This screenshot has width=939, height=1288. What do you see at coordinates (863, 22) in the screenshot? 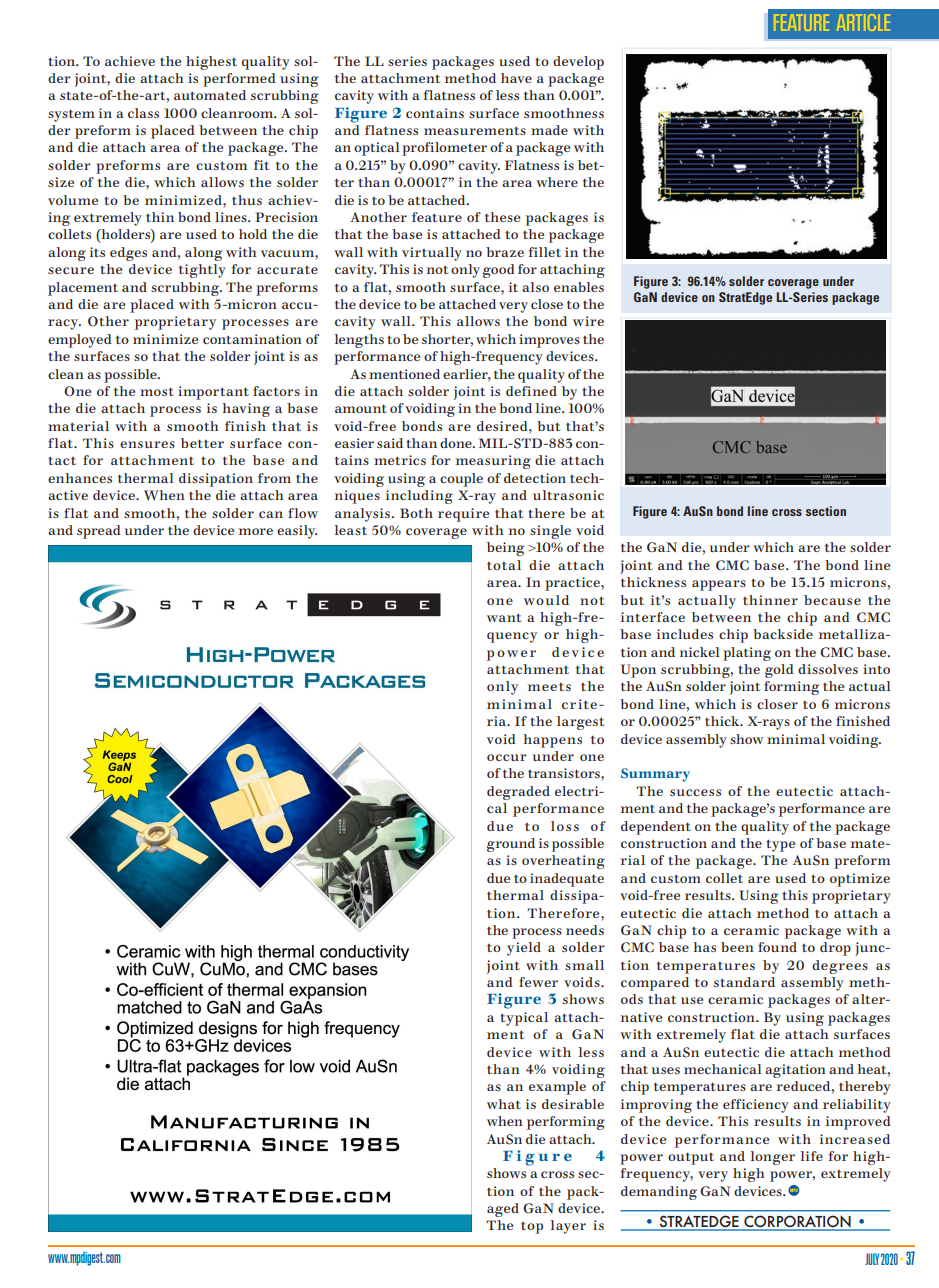
I see `ARTICLE` at bounding box center [863, 22].
